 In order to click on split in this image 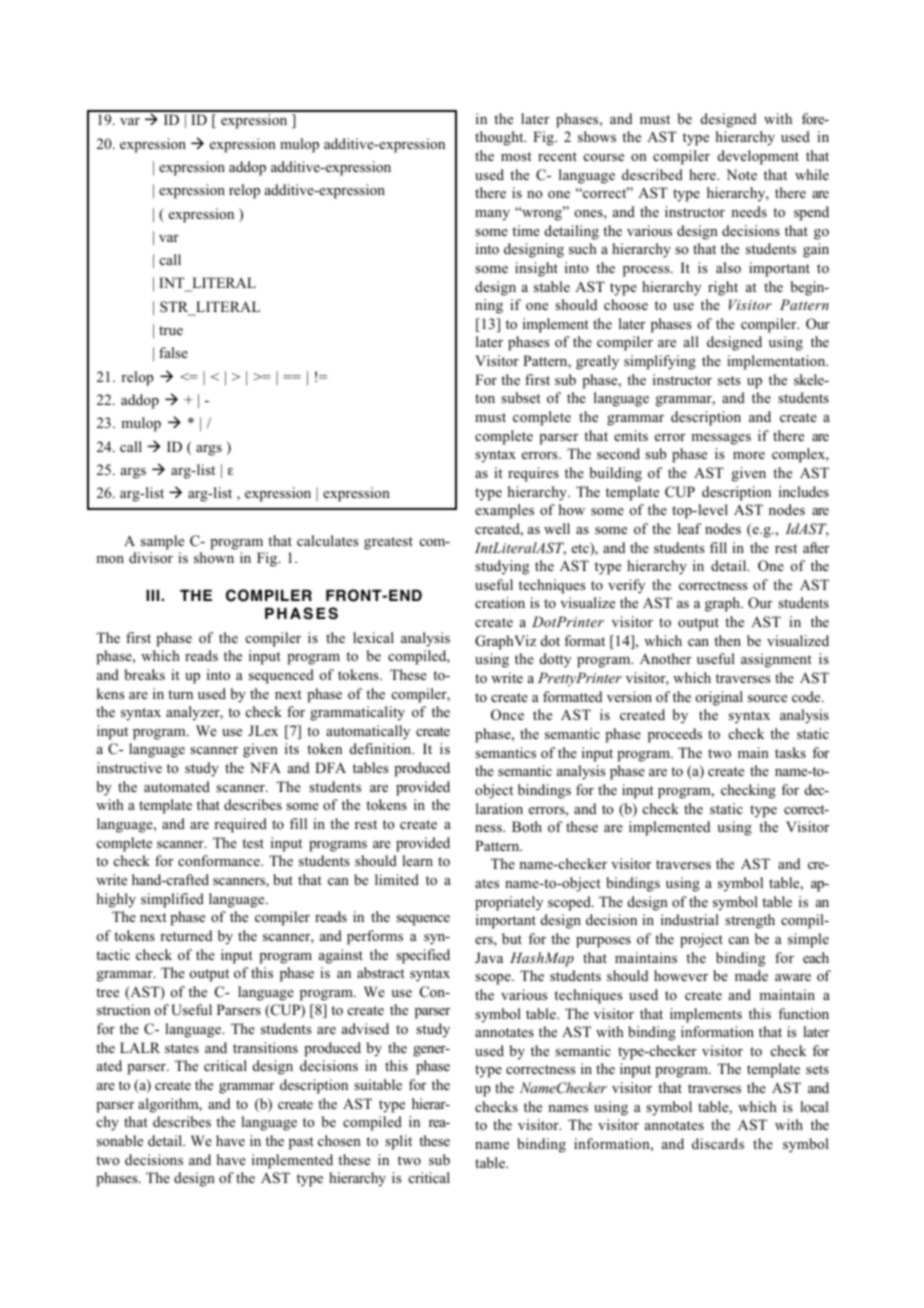, I will do `click(398, 1142)`.
